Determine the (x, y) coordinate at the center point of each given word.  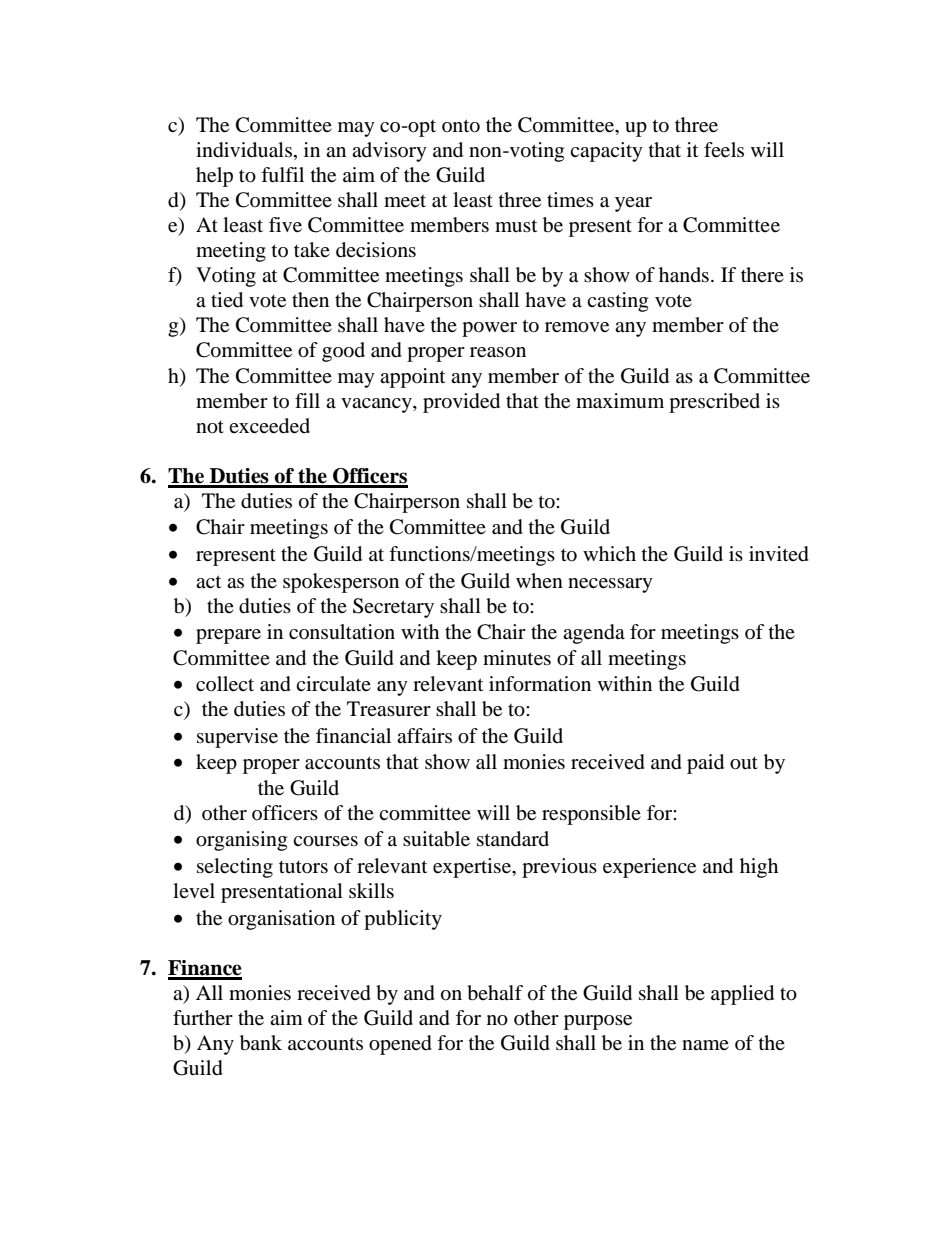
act (208, 581)
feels (724, 150)
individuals (244, 150)
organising (241, 841)
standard (513, 839)
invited (779, 554)
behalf (495, 993)
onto (461, 126)
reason (498, 352)
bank (261, 1043)
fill (307, 400)
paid (705, 764)
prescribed (714, 403)
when (539, 580)
